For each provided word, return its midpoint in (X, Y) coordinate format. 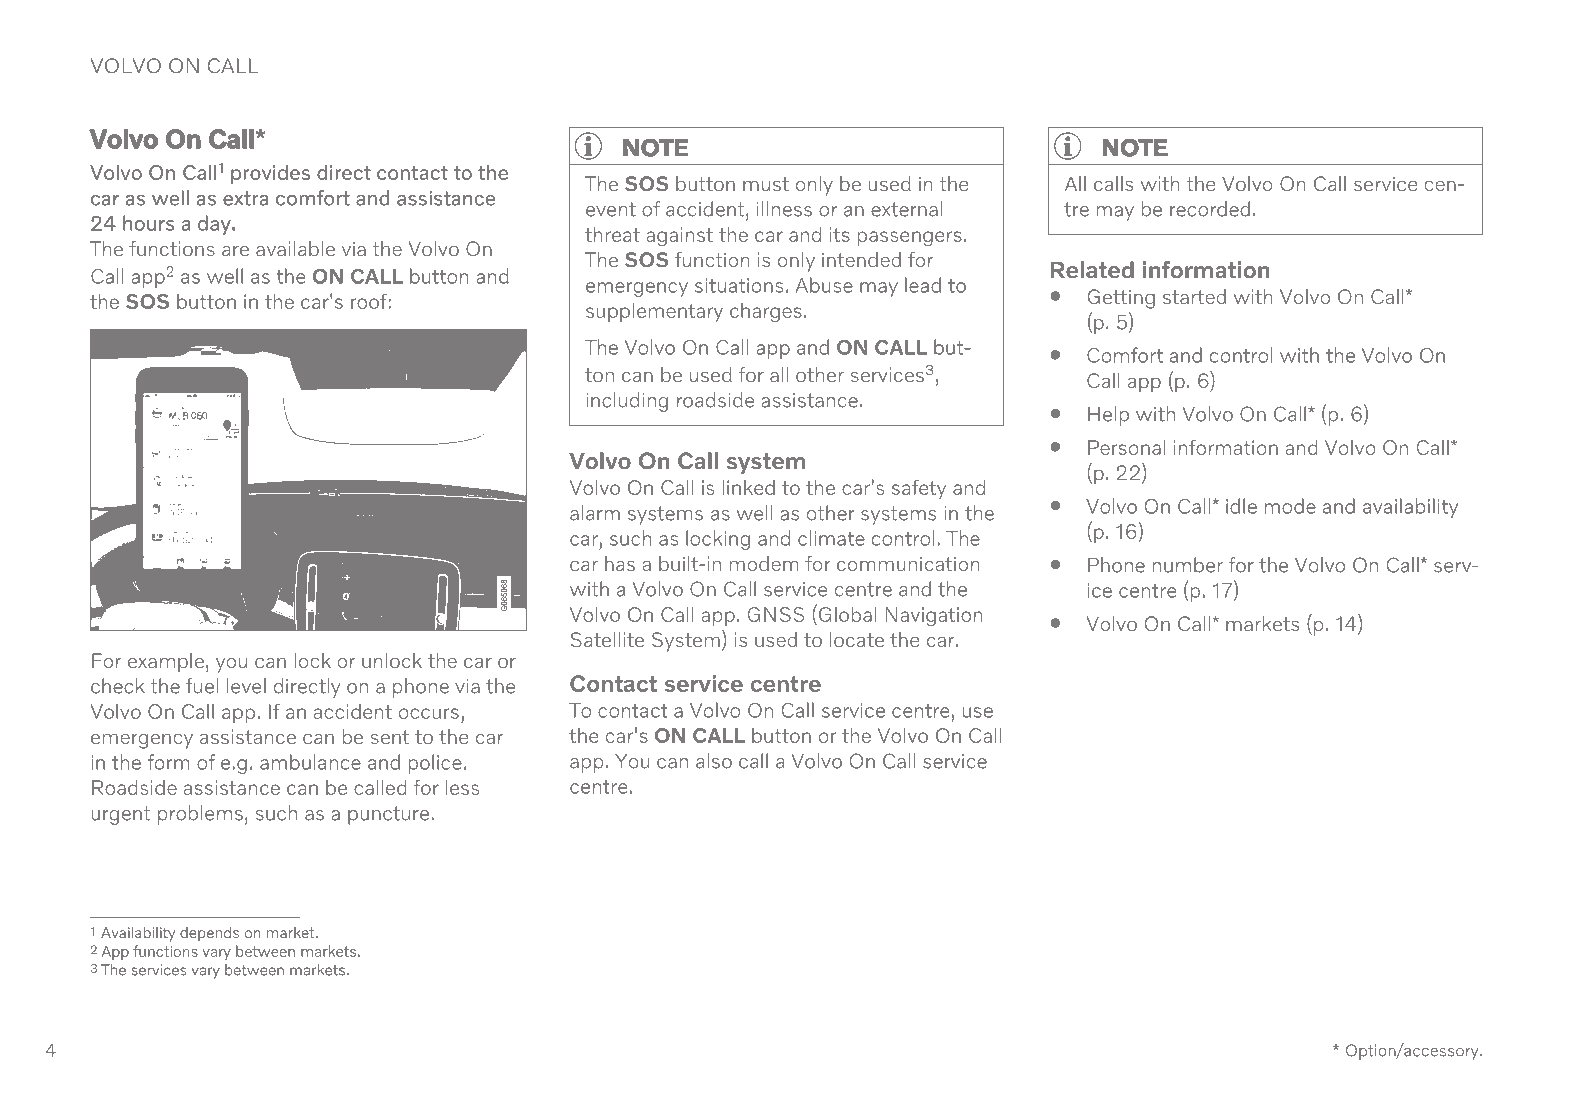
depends (209, 933)
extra (245, 198)
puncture (390, 815)
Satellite (607, 639)
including (627, 402)
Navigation (933, 617)
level (246, 686)
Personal (1126, 447)
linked (749, 487)
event (611, 209)
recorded (1210, 209)
